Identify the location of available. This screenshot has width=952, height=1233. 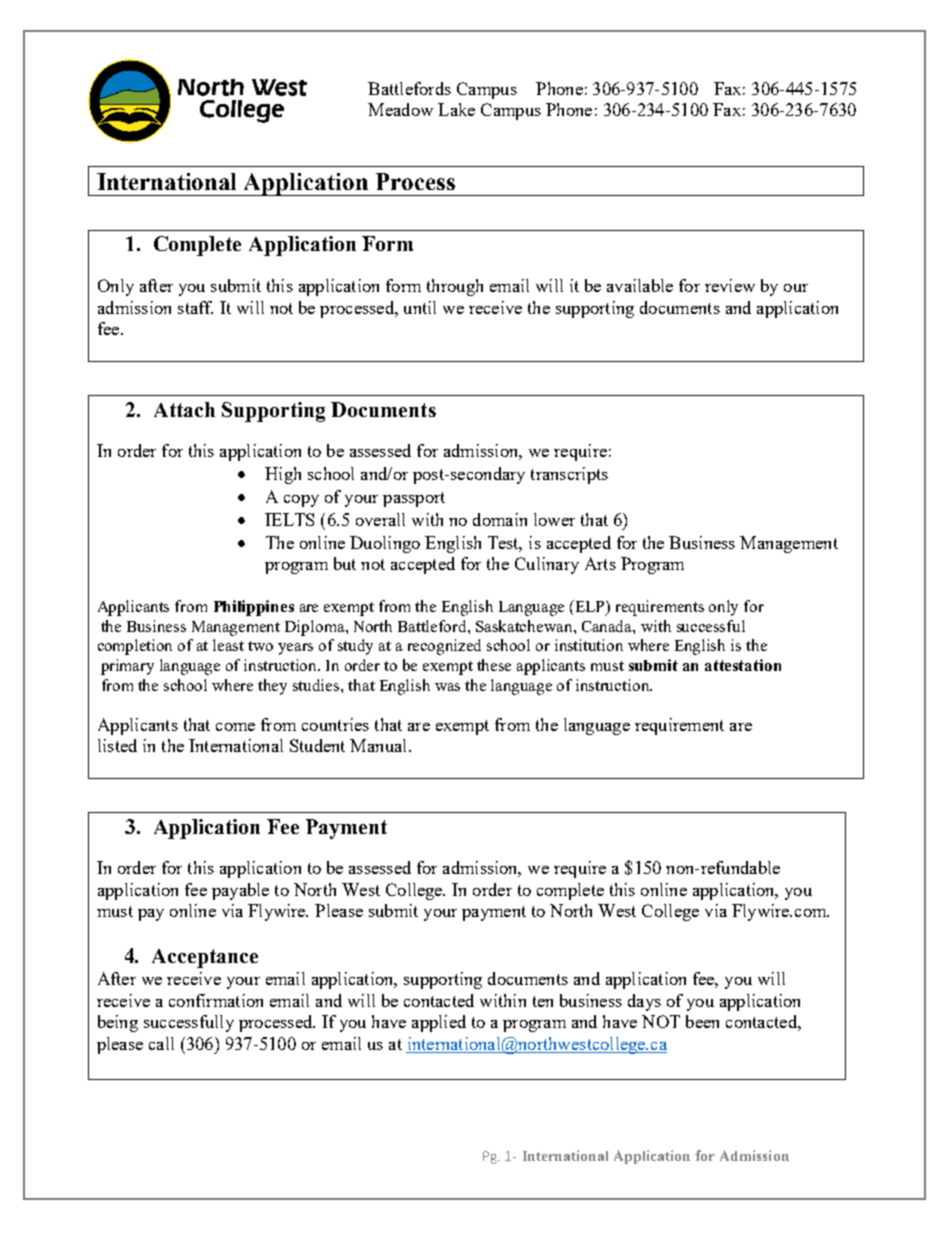
(640, 285).
